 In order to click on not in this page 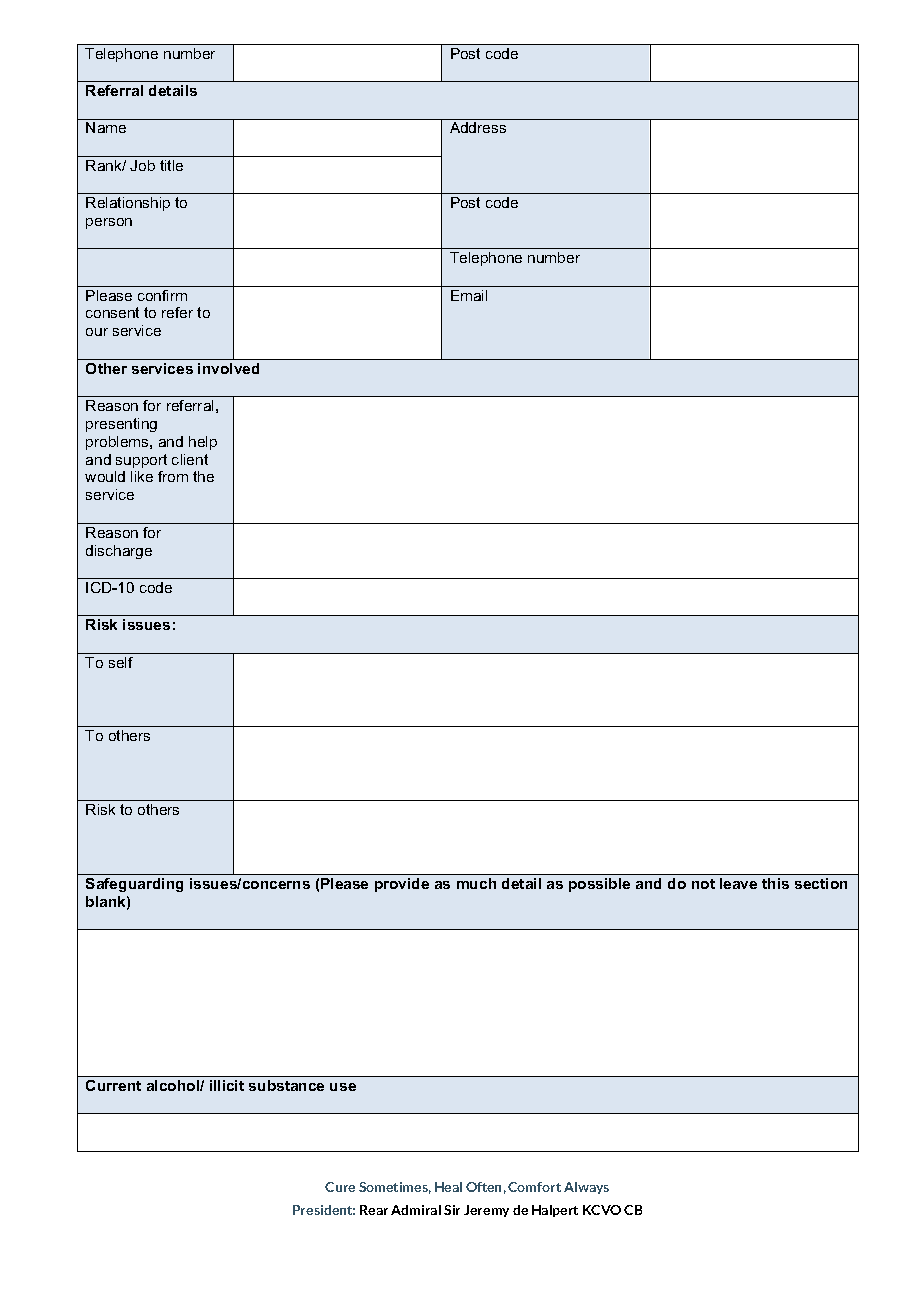, I will do `click(703, 884)`.
